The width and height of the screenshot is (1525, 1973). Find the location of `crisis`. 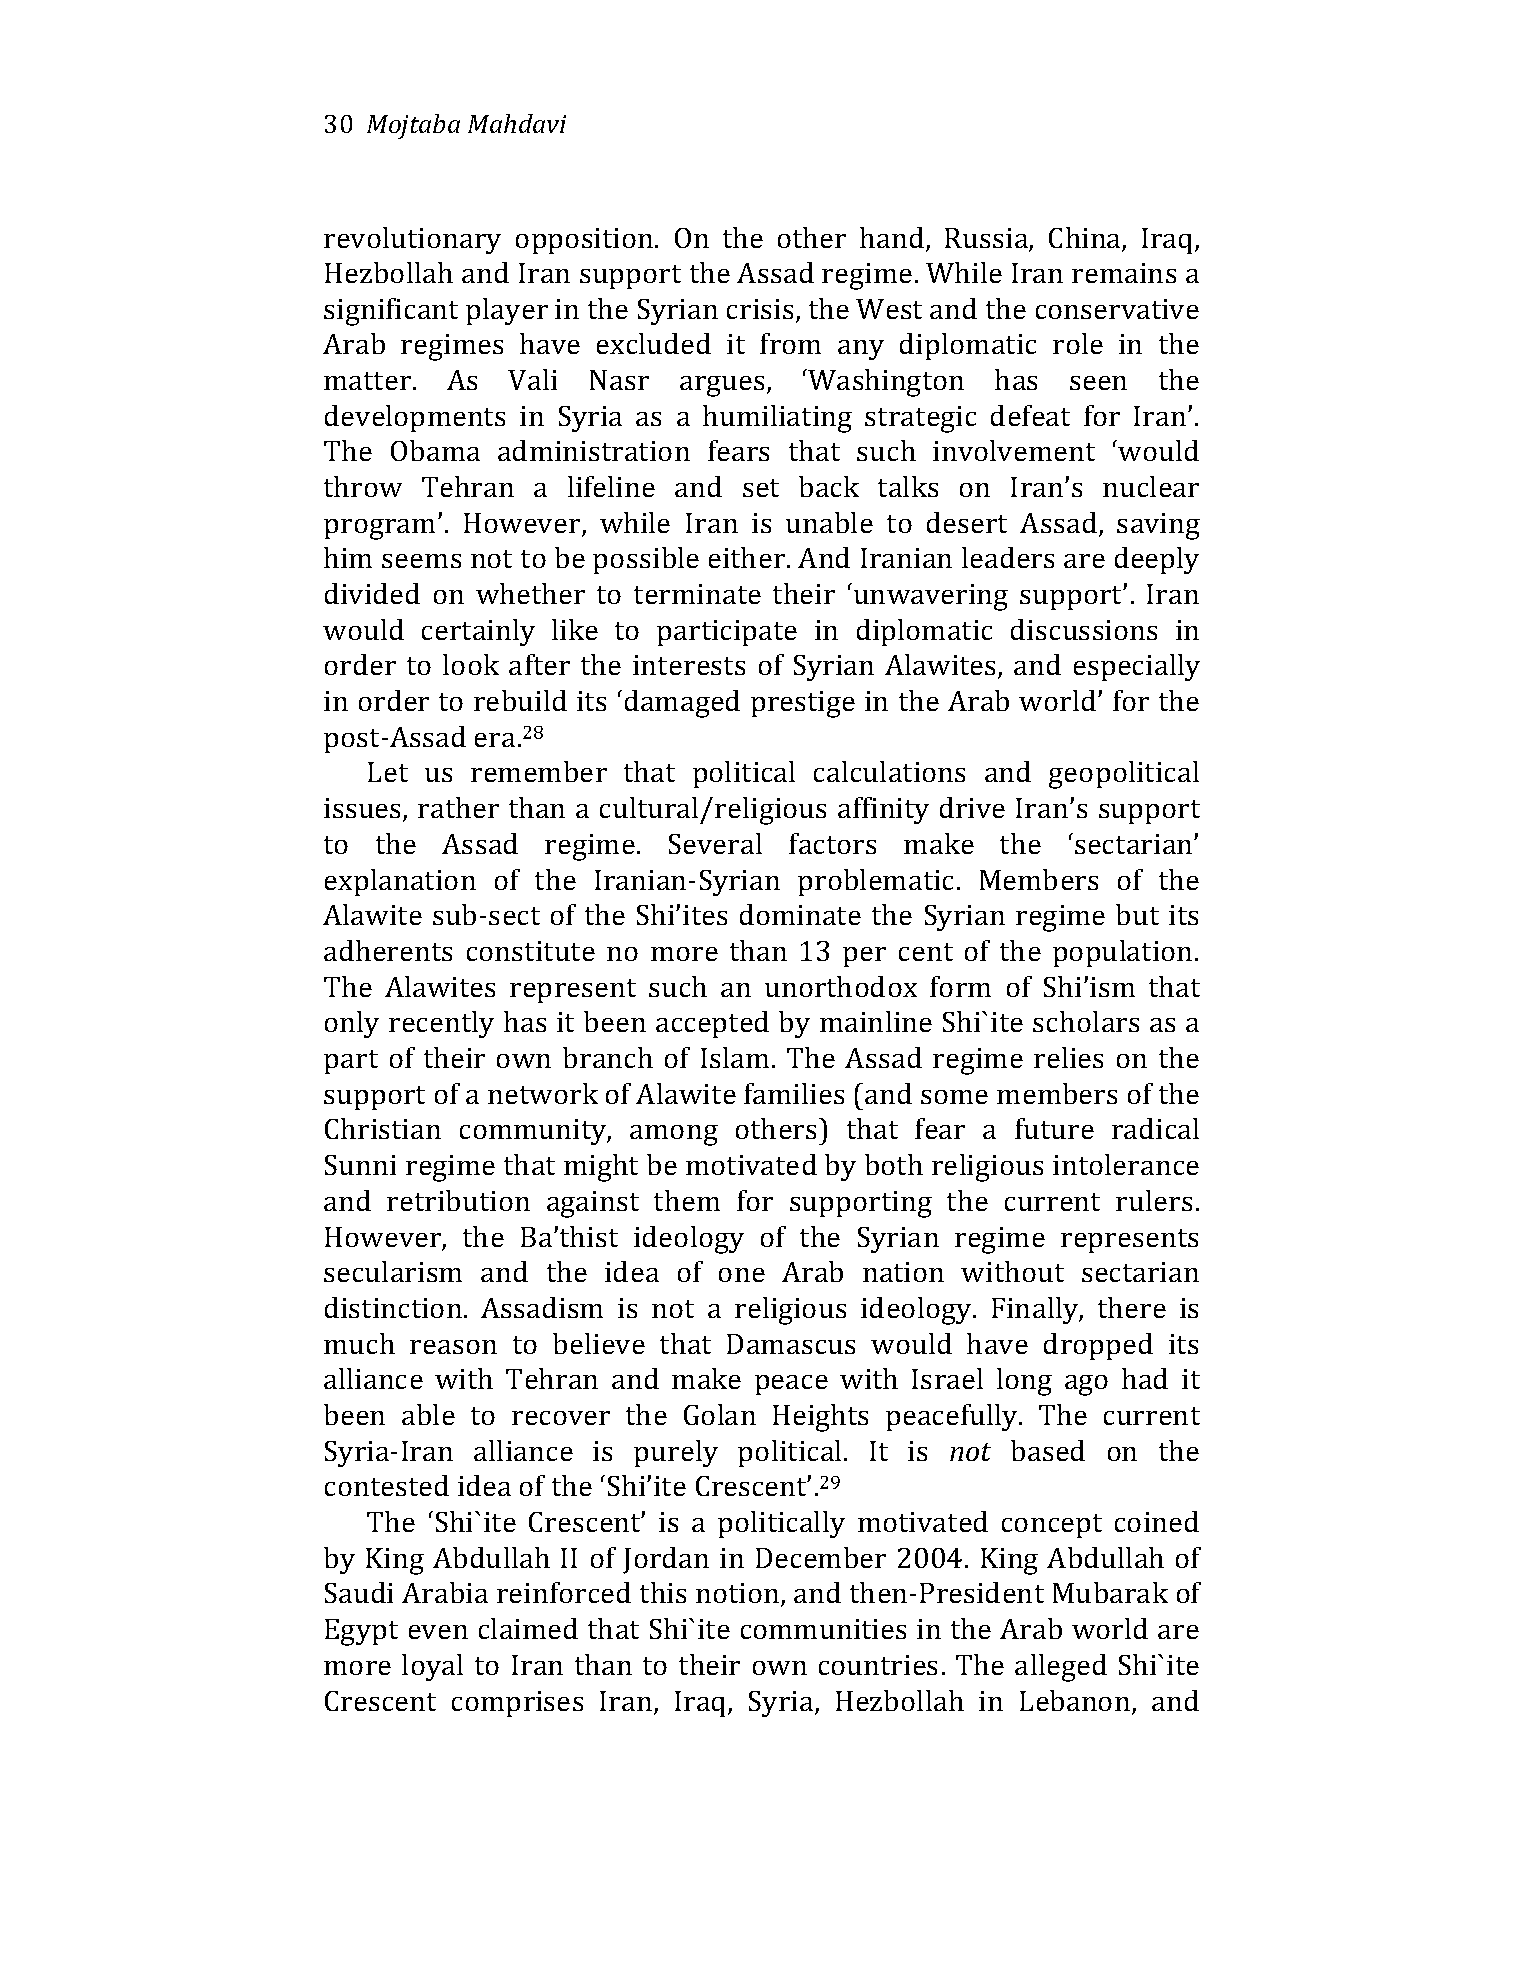

crisis is located at coordinates (760, 309).
